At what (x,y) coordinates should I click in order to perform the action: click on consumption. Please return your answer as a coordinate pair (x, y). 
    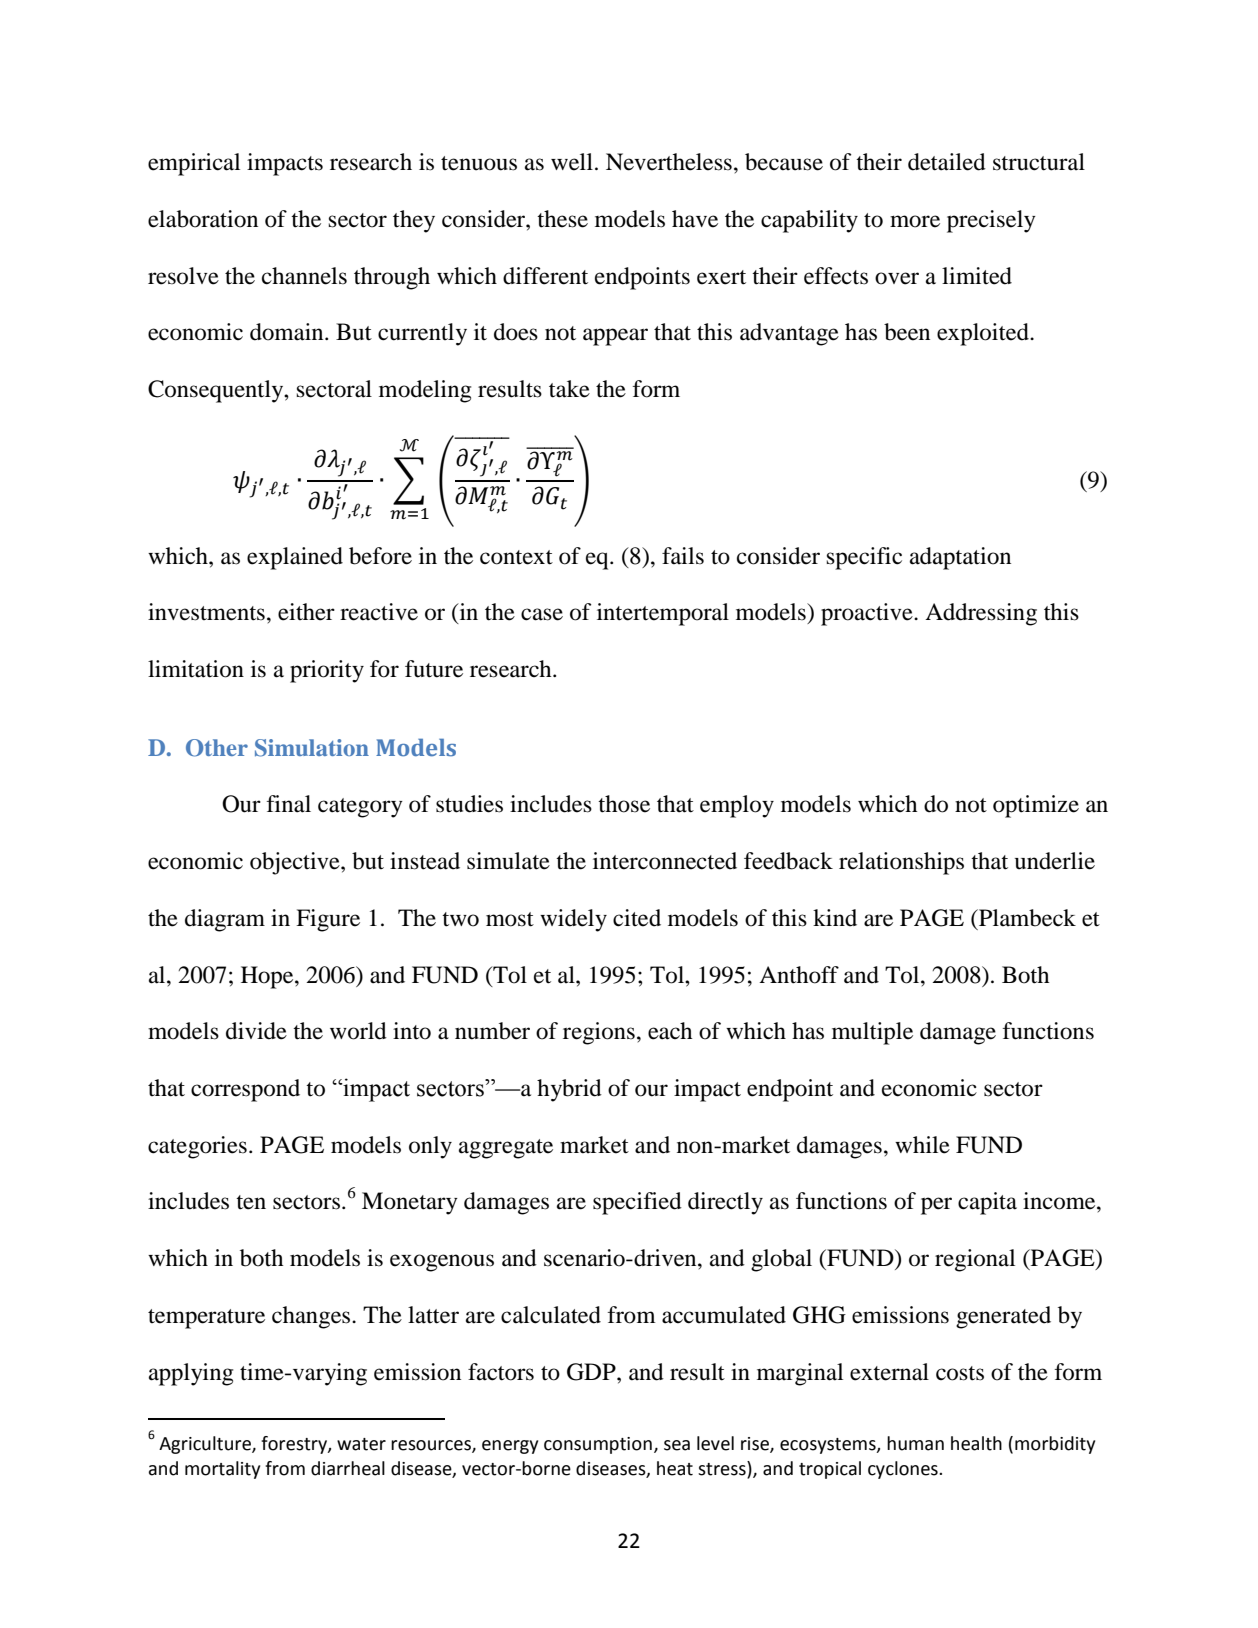
    Looking at the image, I should click on (598, 1445).
